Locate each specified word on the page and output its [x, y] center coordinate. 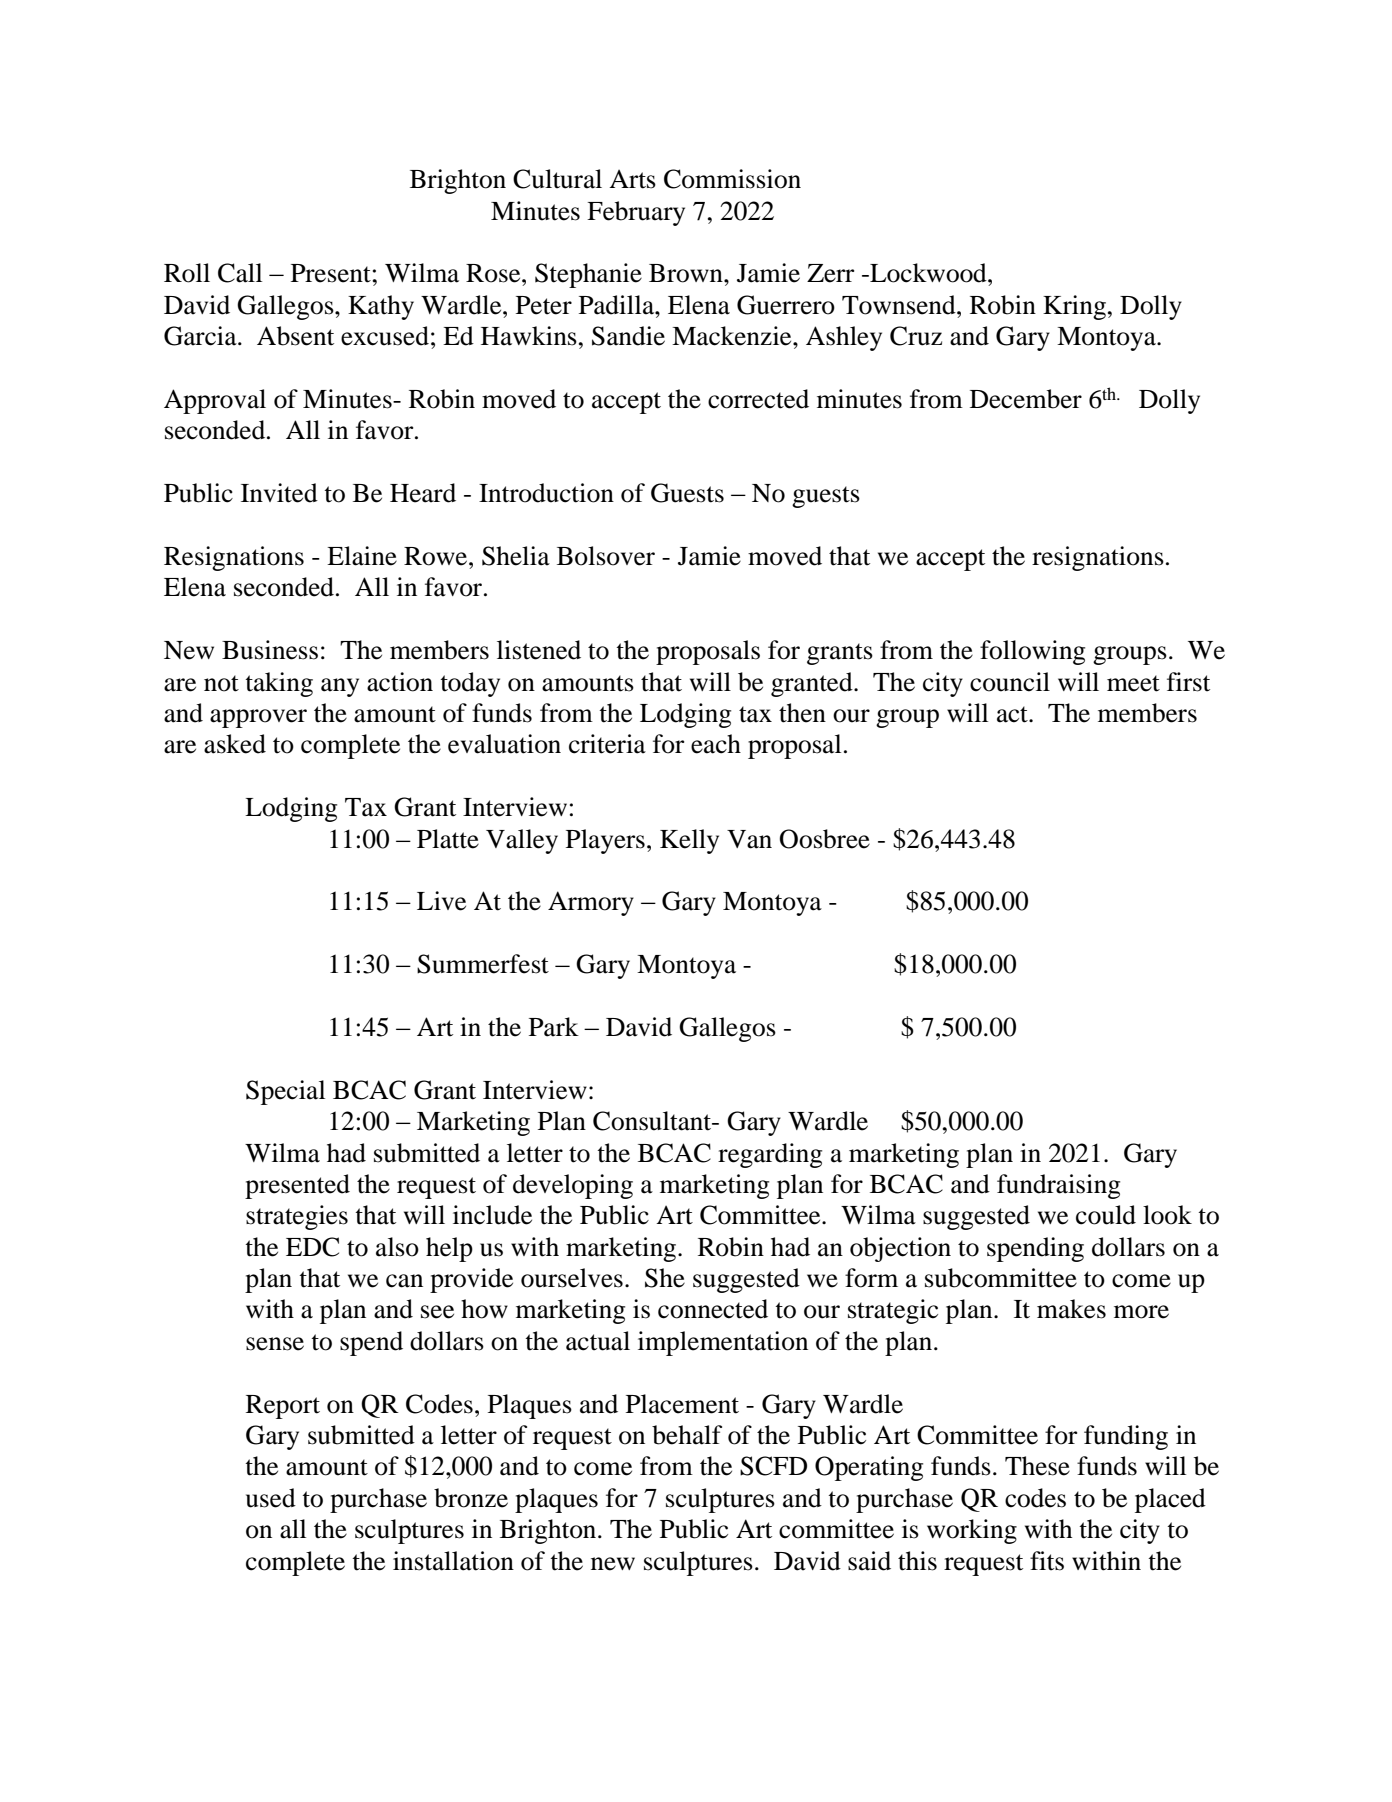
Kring [1074, 307]
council [1010, 682]
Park [554, 1027]
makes [1071, 1309]
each [716, 744]
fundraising [1058, 1186]
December [1026, 399]
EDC [312, 1247]
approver [258, 718]
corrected [758, 399]
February [636, 213]
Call [240, 273]
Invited [279, 493]
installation [453, 1561]
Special [285, 1092]
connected [713, 1309]
